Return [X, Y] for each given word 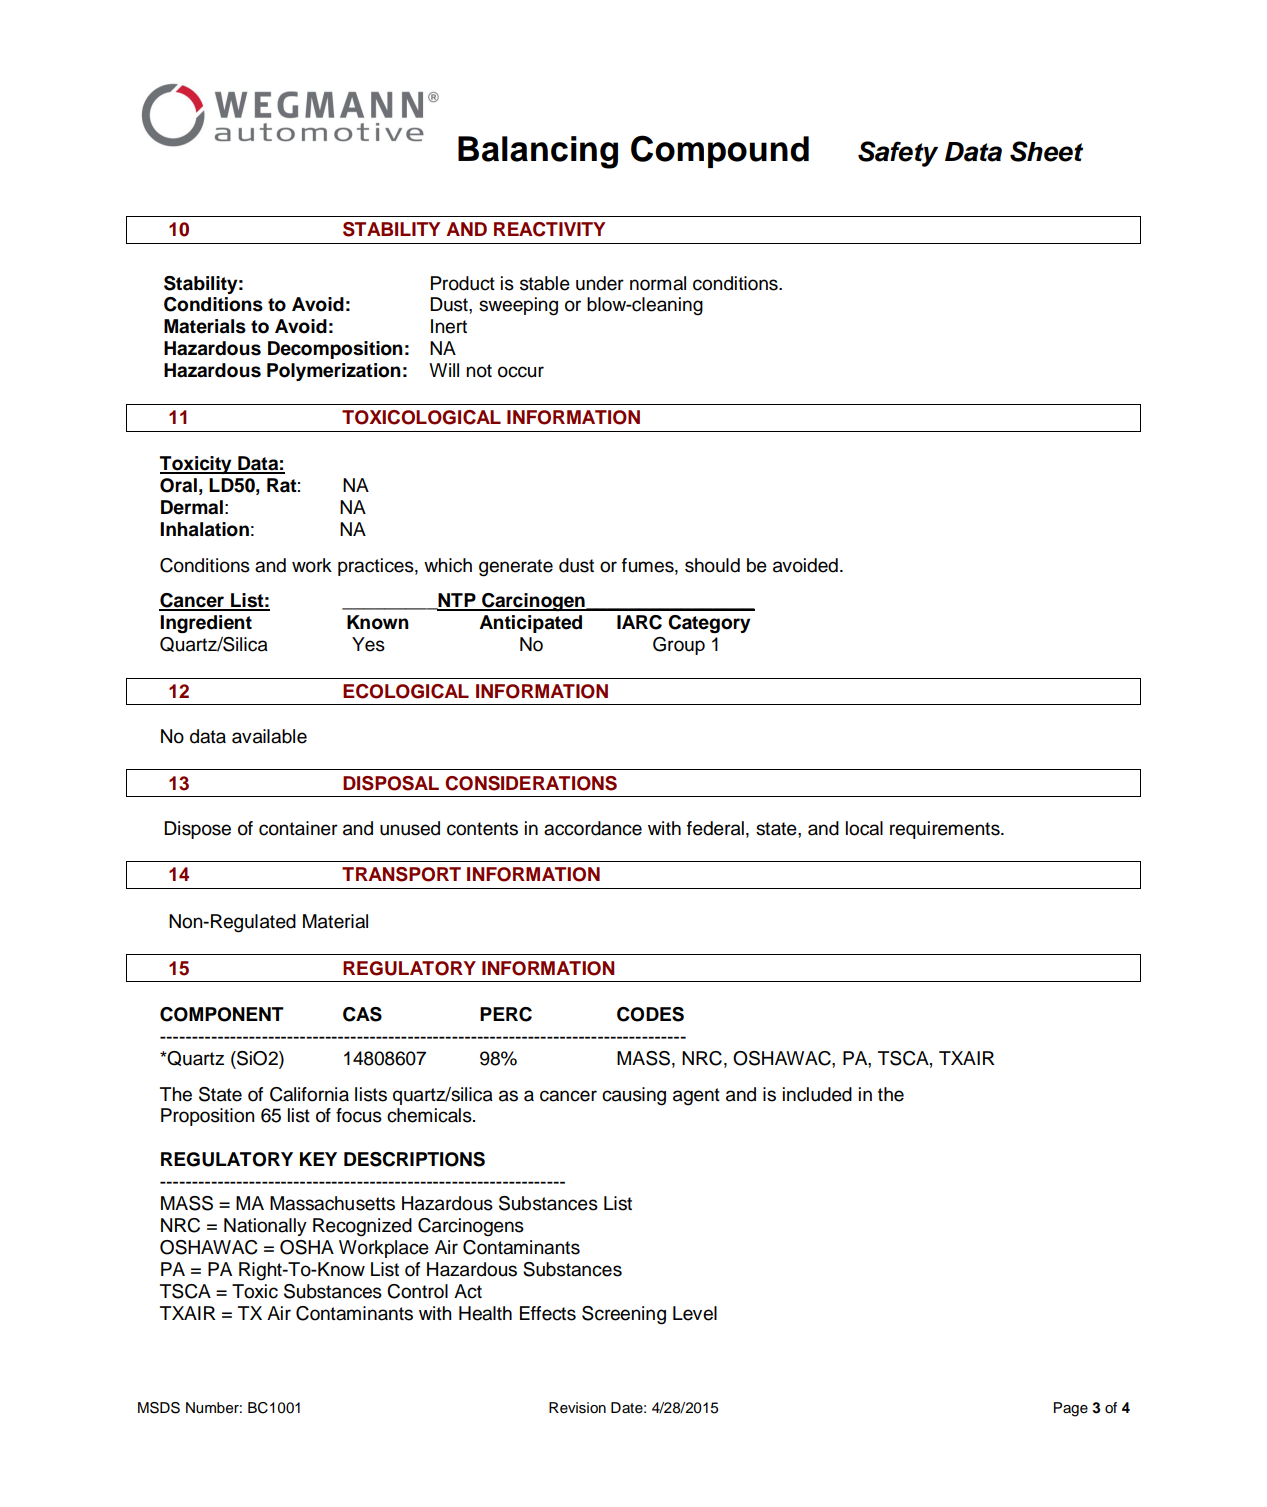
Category [709, 624]
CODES [650, 1014]
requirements [946, 830]
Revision [577, 1408]
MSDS [159, 1408]
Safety [898, 154]
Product [463, 283]
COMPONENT [222, 1014]
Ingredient [206, 624]
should [712, 565]
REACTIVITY [549, 229]
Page [1071, 1409]
